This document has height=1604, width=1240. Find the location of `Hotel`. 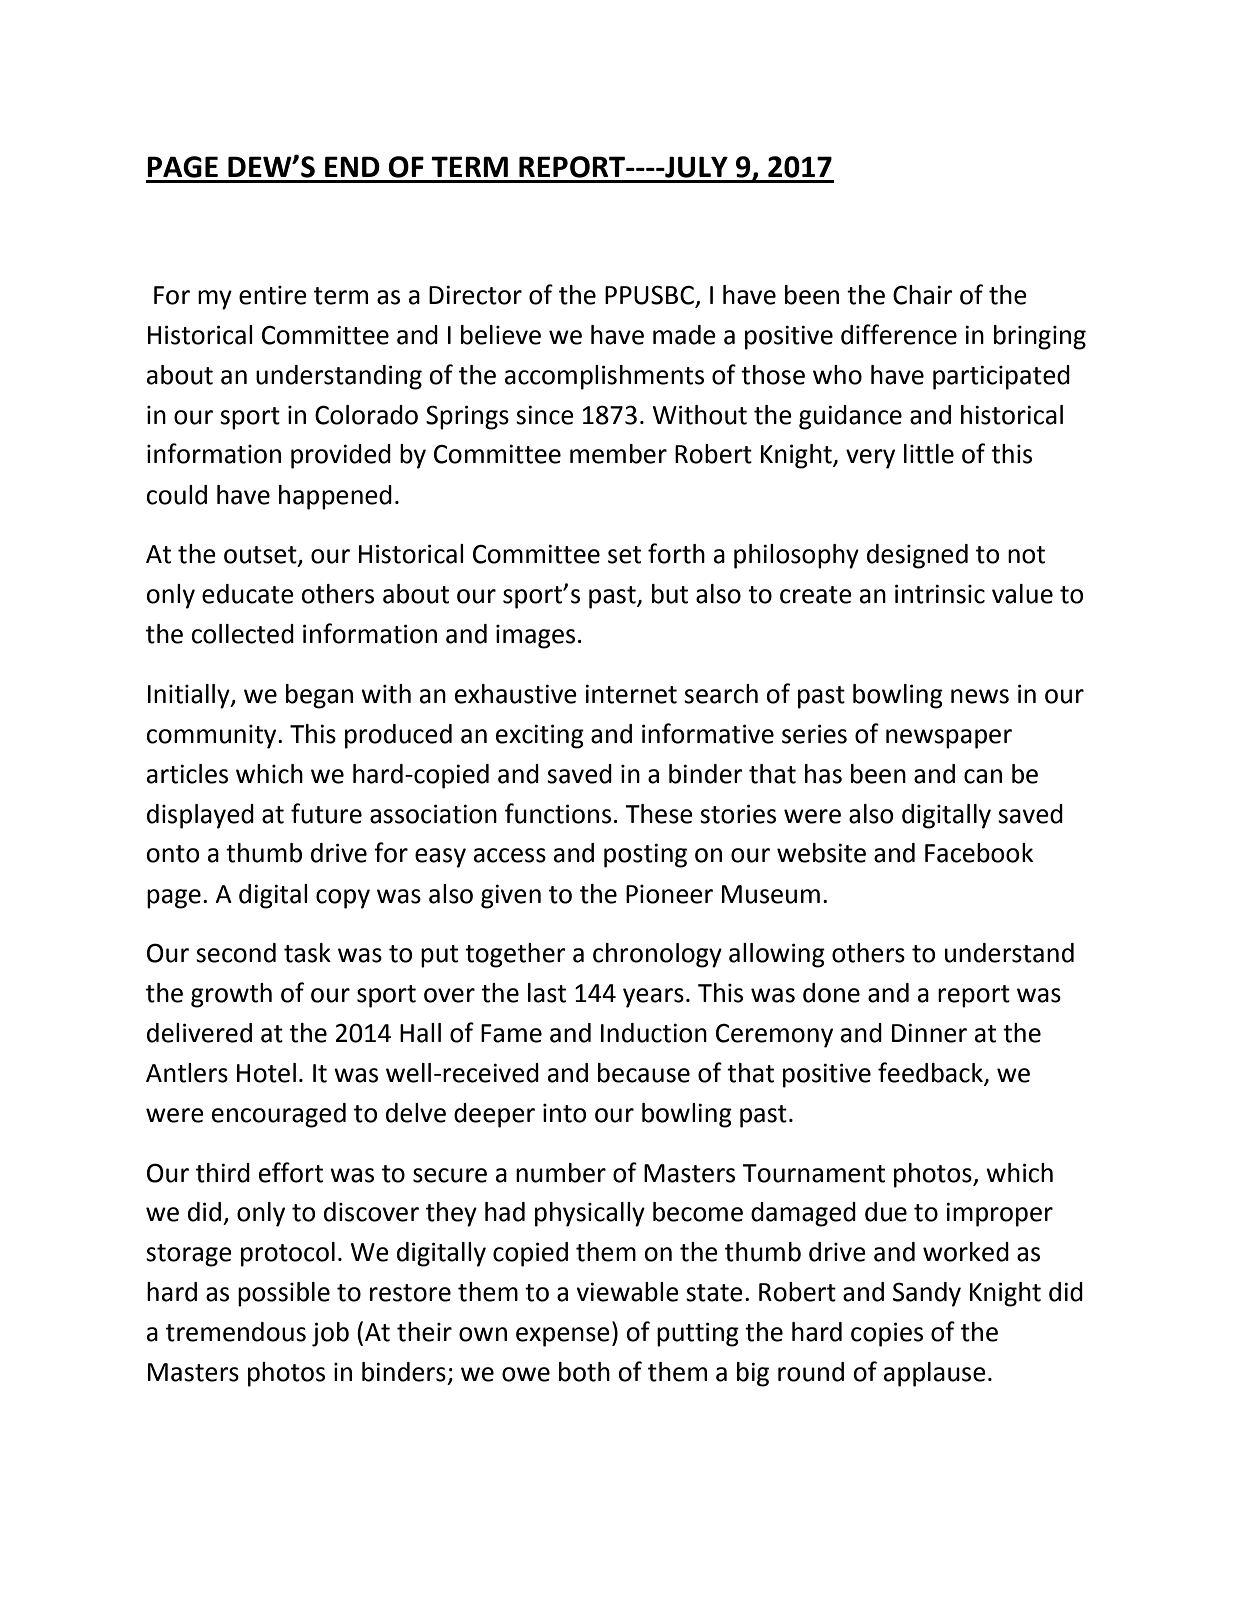

Hotel is located at coordinates (266, 1073).
